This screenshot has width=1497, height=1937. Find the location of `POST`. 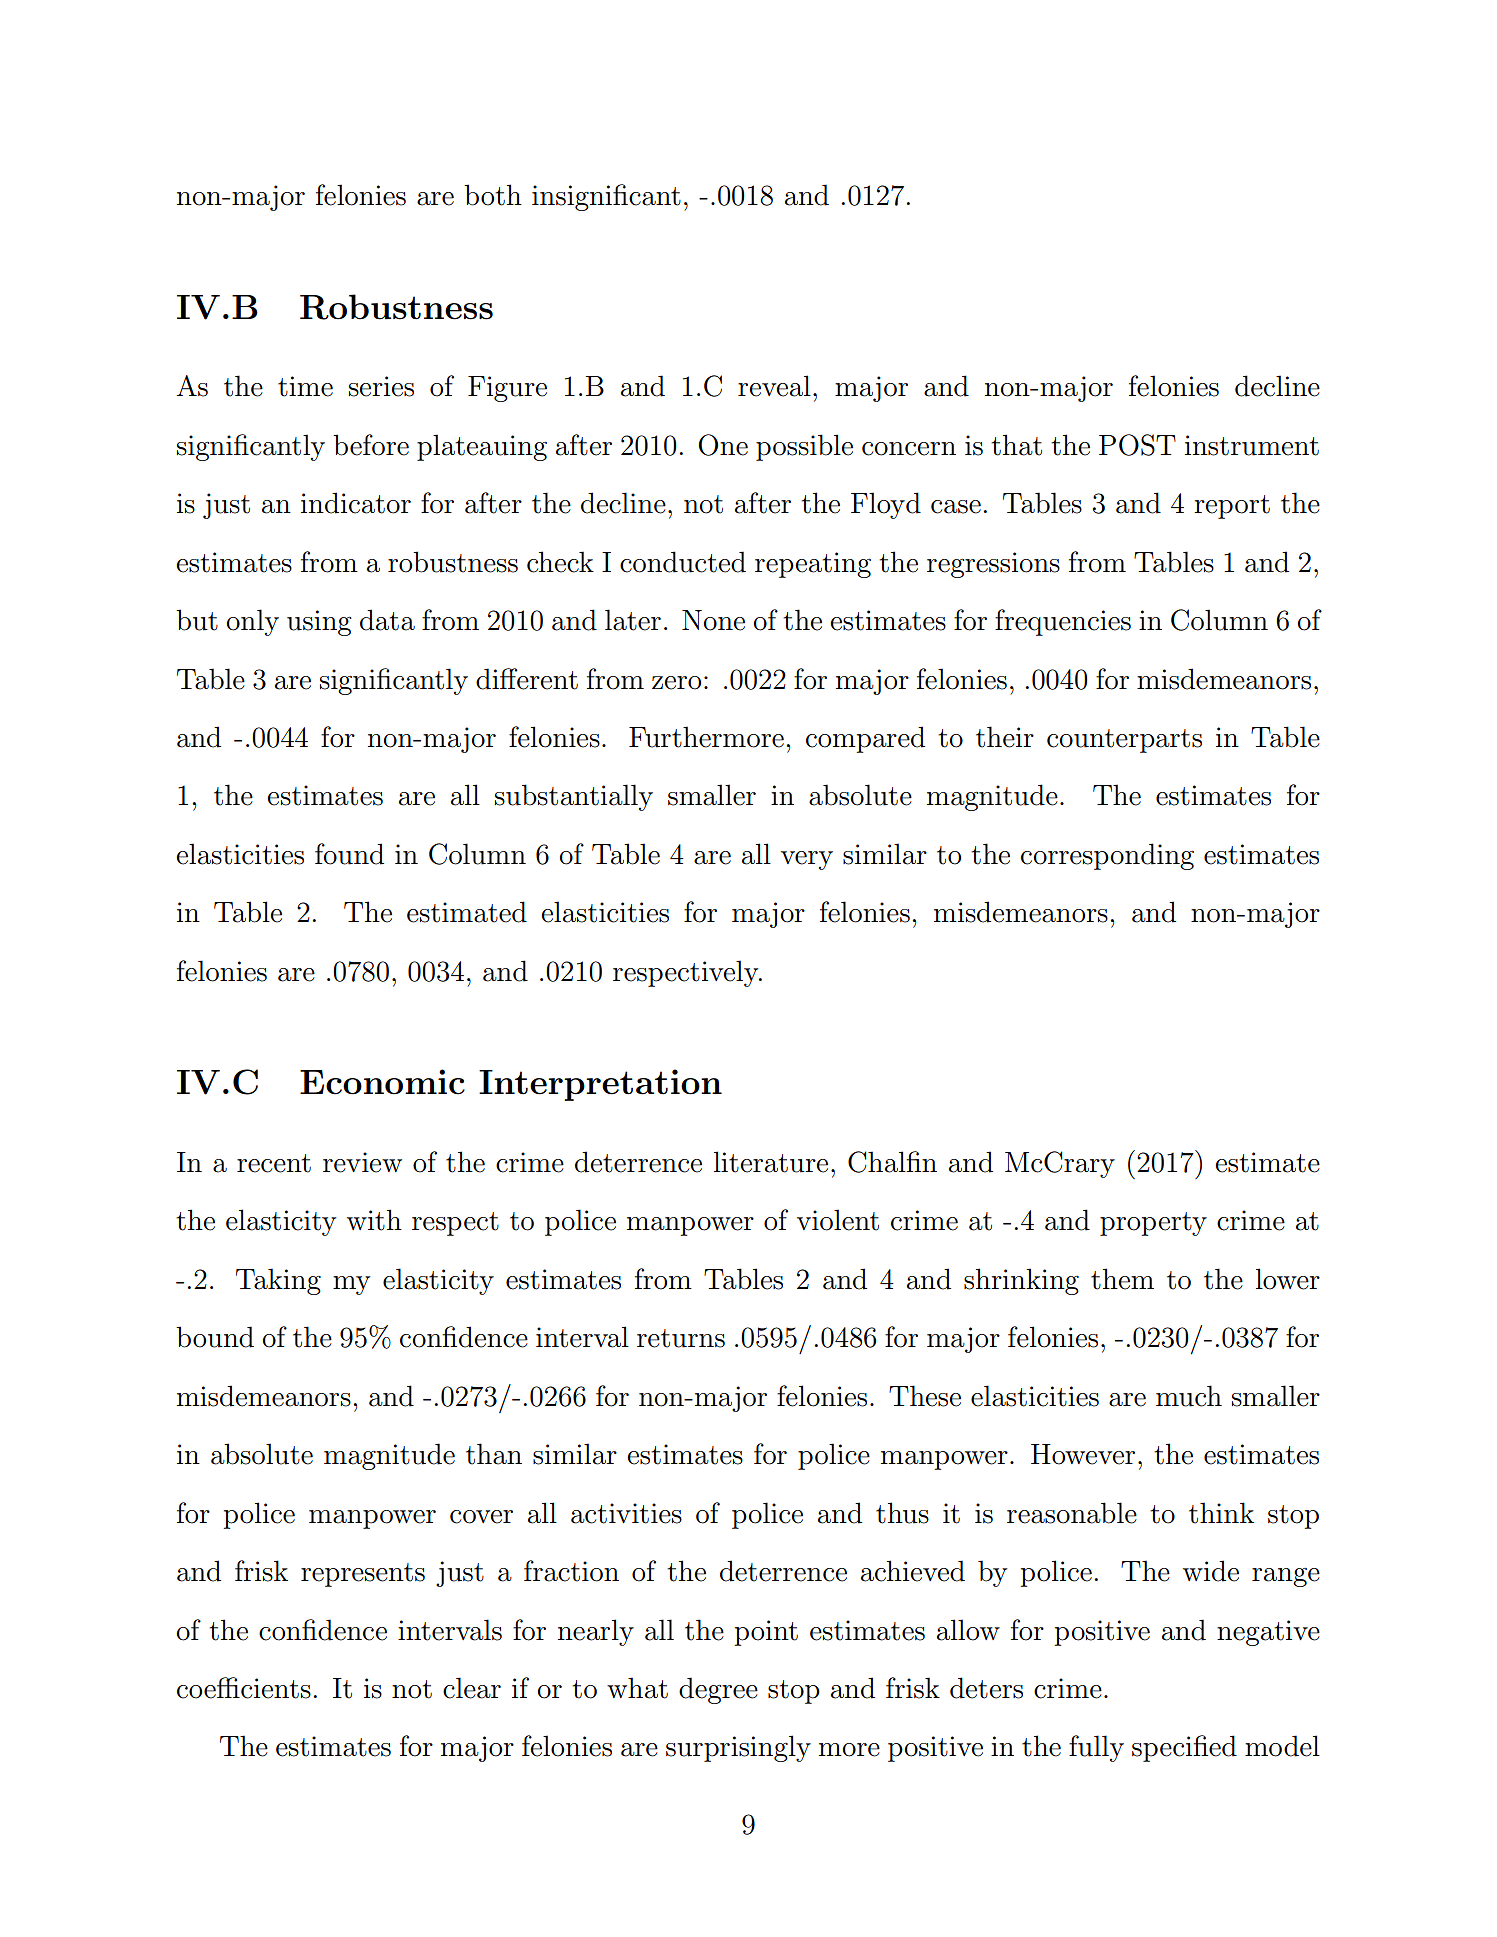

POST is located at coordinates (1137, 445).
